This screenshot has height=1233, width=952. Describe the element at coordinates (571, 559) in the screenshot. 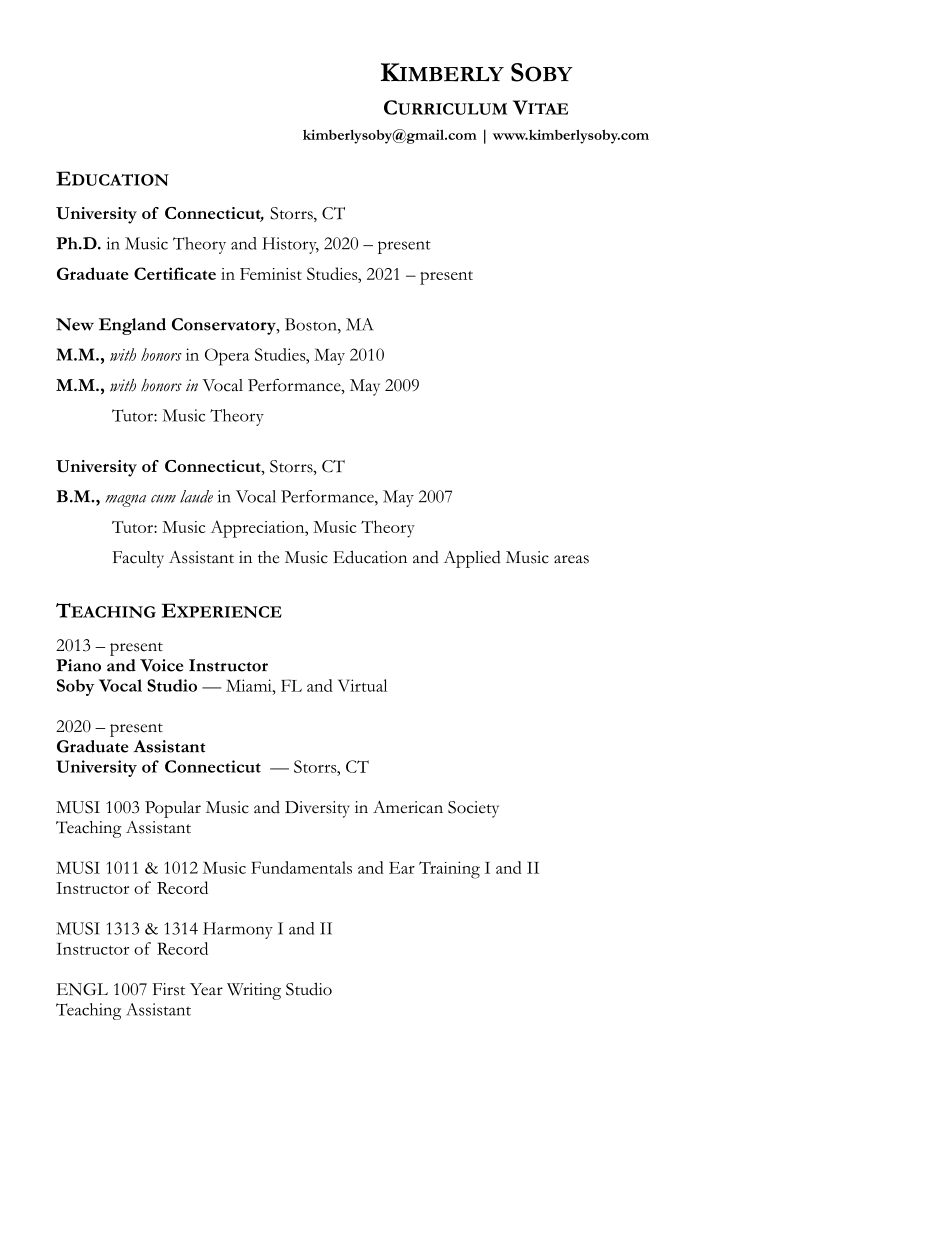

I see `areas` at that location.
